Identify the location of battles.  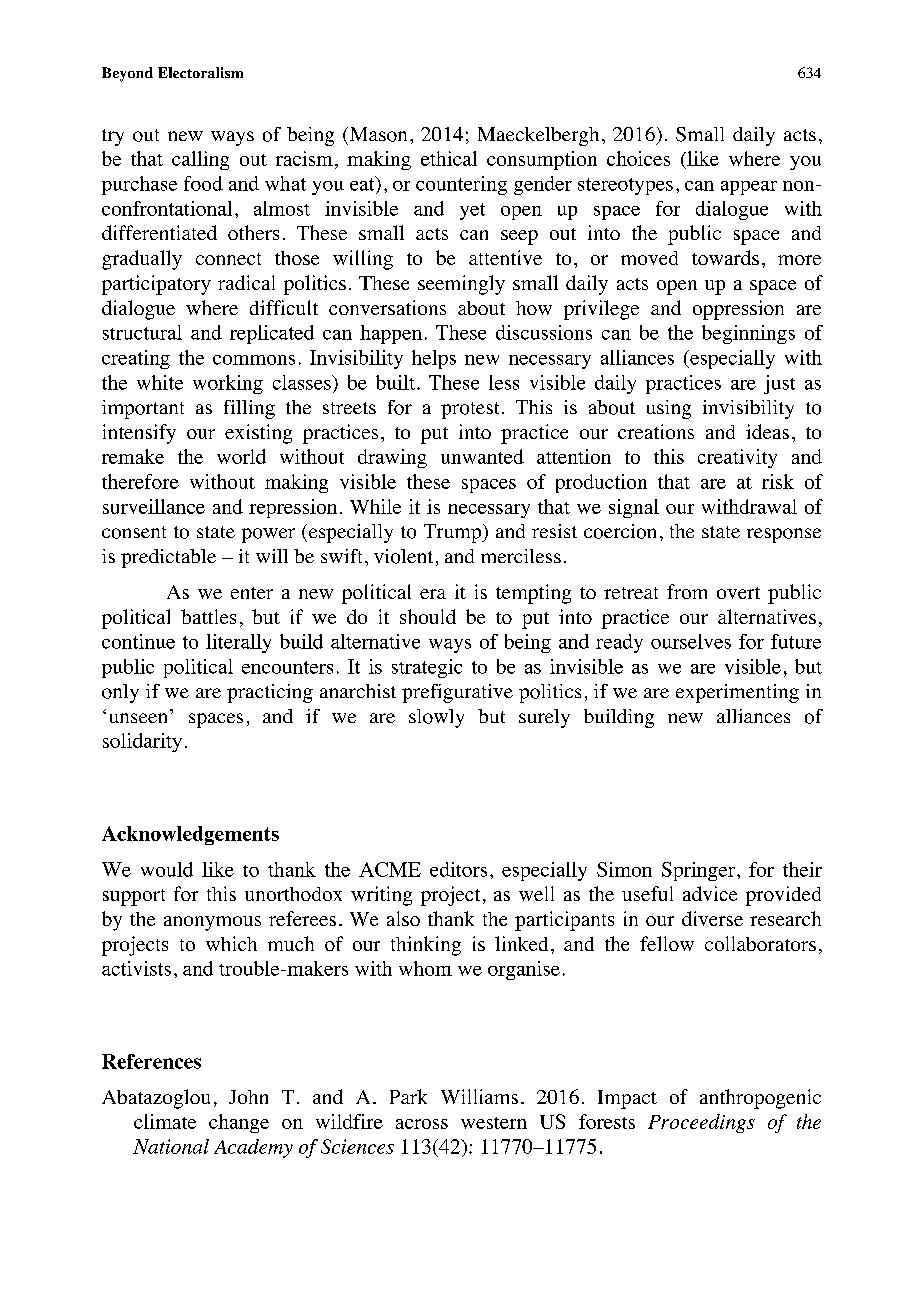
(208, 616).
